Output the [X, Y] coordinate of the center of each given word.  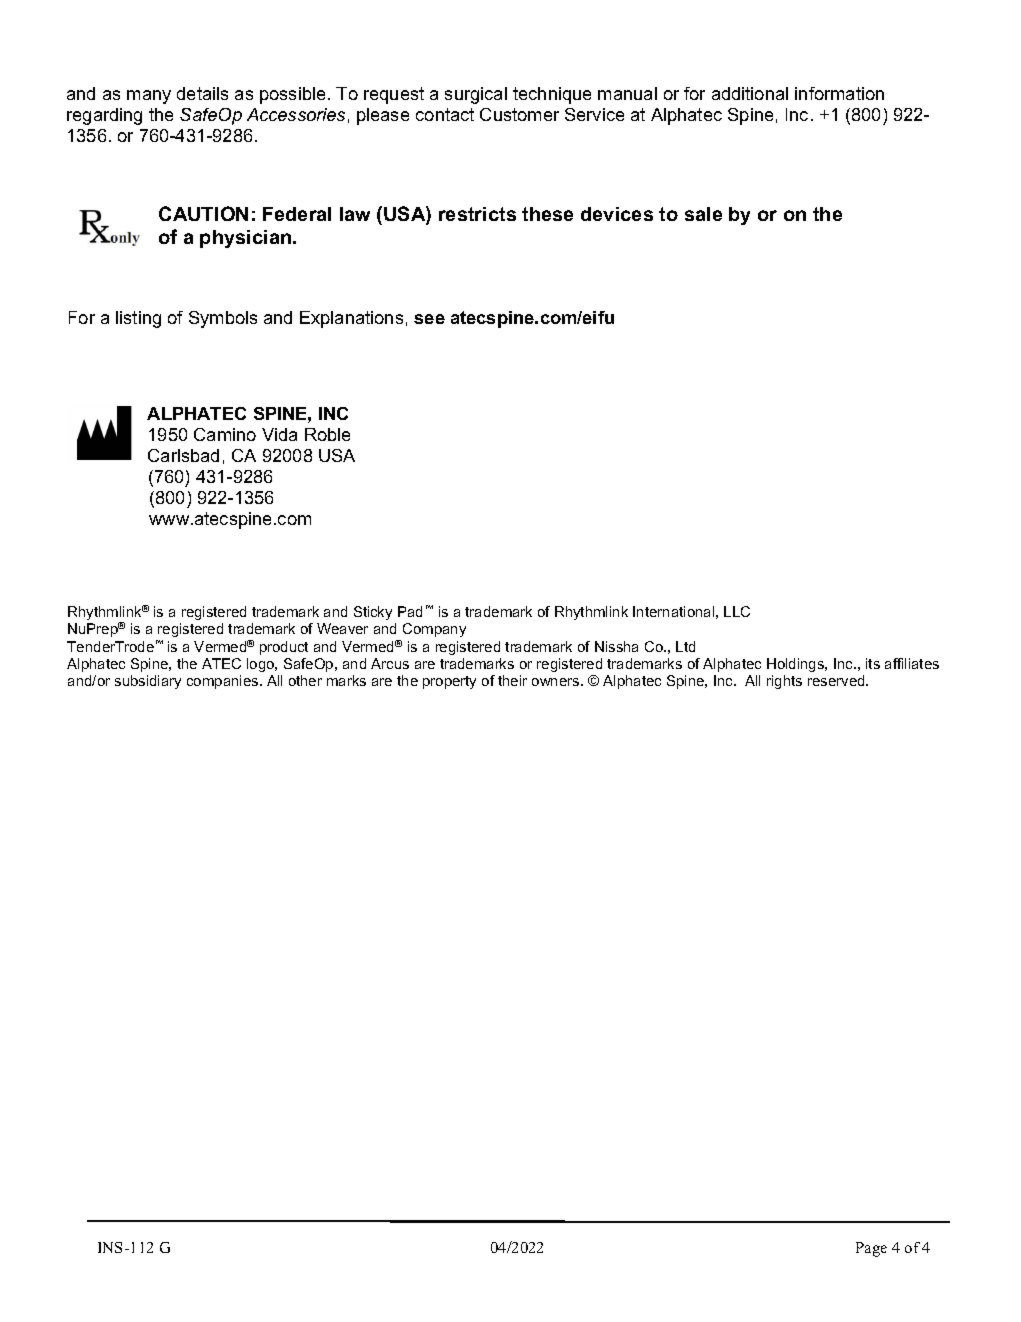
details [202, 93]
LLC [737, 611]
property [449, 682]
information [839, 93]
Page [871, 1249]
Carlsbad [183, 455]
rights [784, 682]
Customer [519, 114]
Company [434, 630]
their [512, 680]
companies [224, 682]
